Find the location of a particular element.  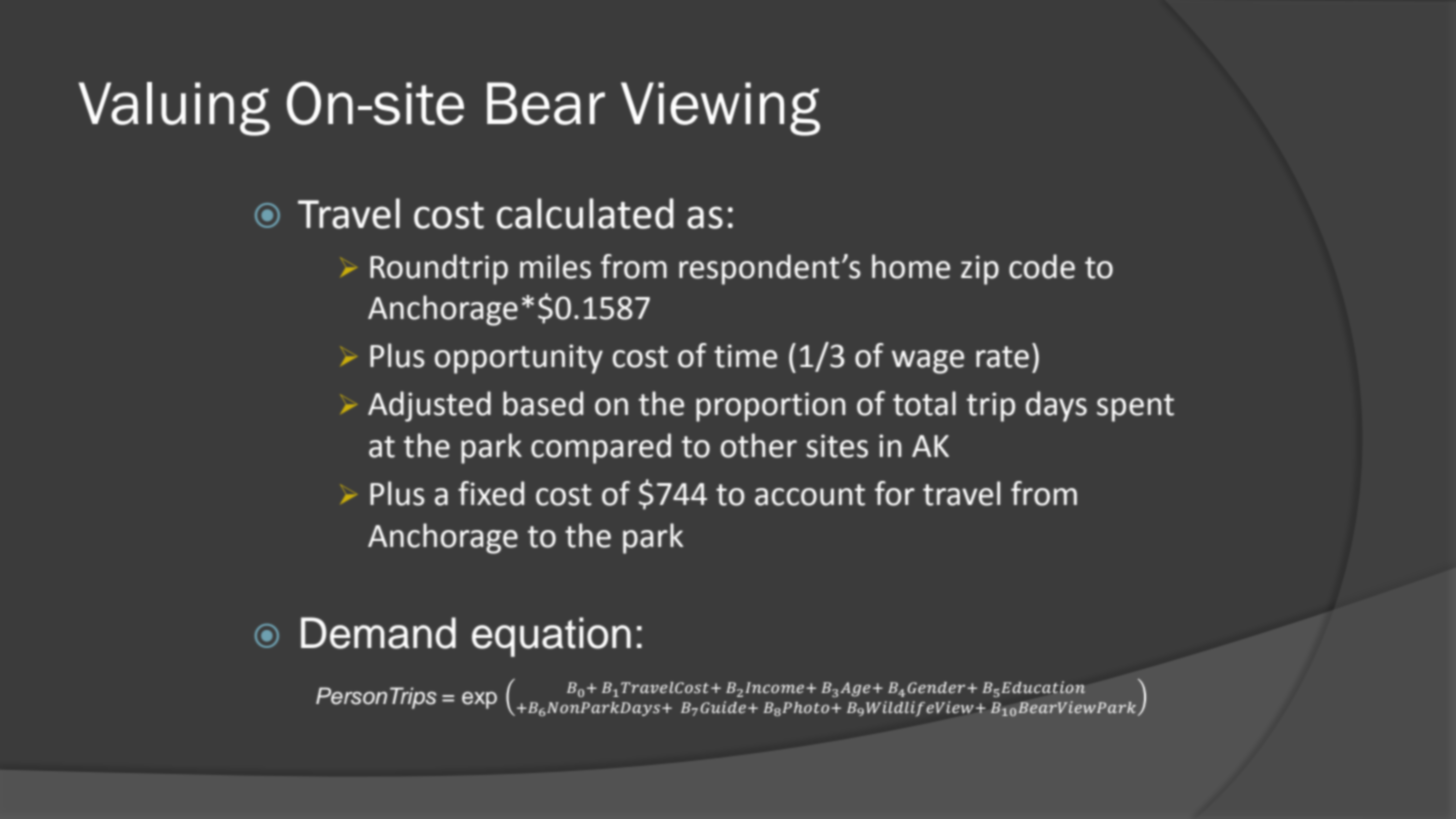

account is located at coordinates (810, 495).
